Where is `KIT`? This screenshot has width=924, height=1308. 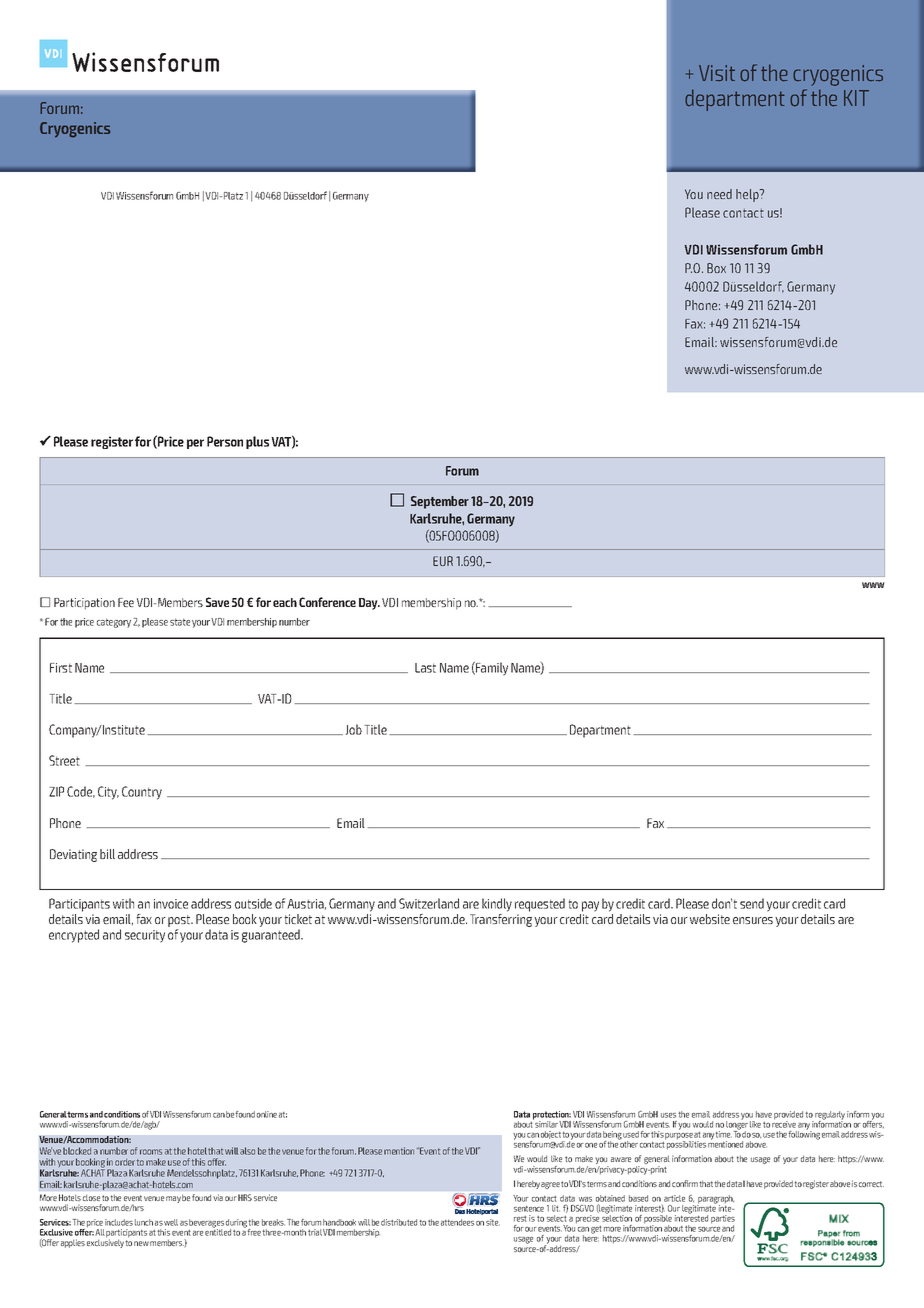
KIT is located at coordinates (856, 98).
